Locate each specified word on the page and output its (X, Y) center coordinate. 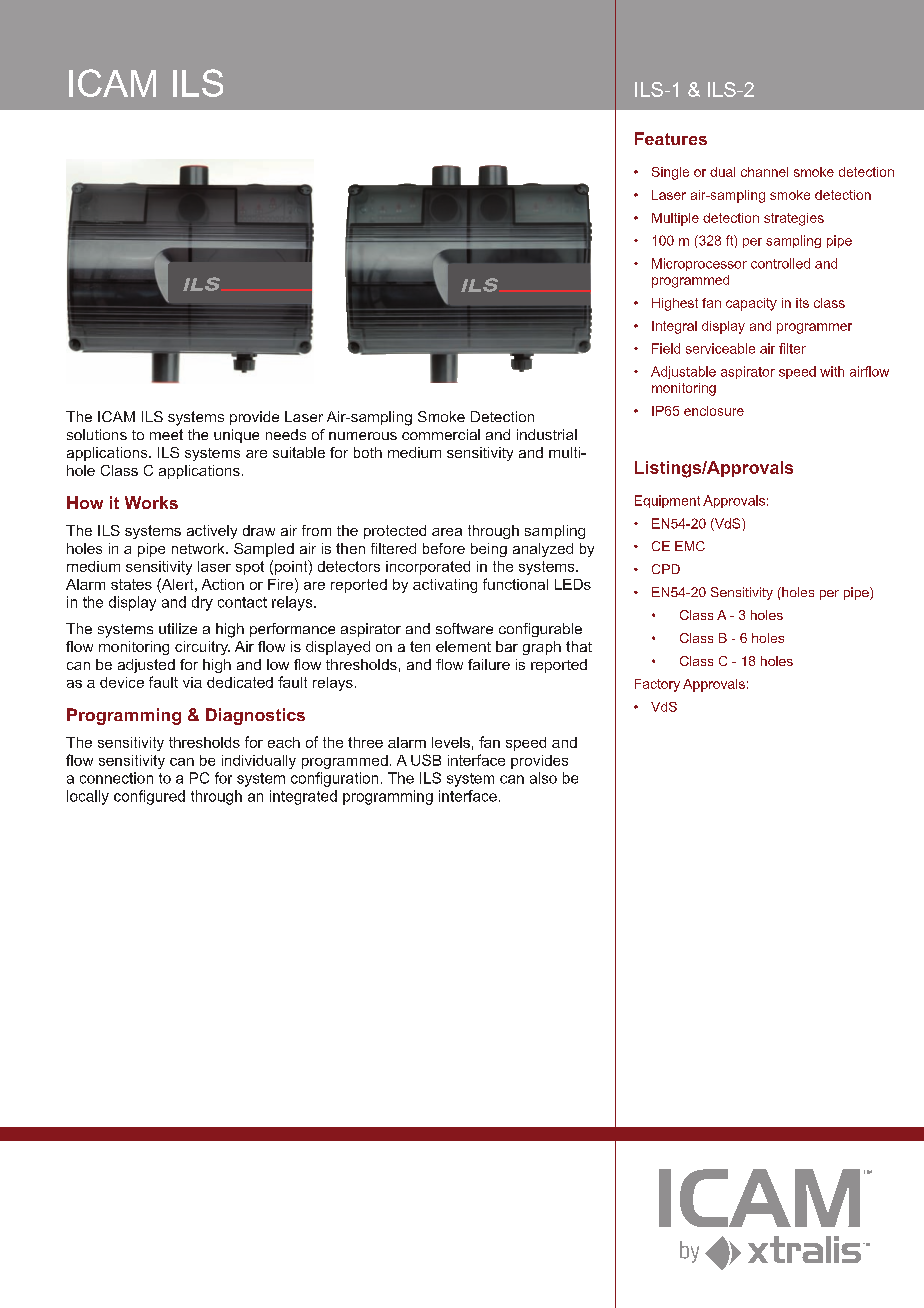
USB (426, 760)
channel (764, 172)
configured (149, 797)
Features (671, 138)
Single (670, 173)
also (543, 778)
